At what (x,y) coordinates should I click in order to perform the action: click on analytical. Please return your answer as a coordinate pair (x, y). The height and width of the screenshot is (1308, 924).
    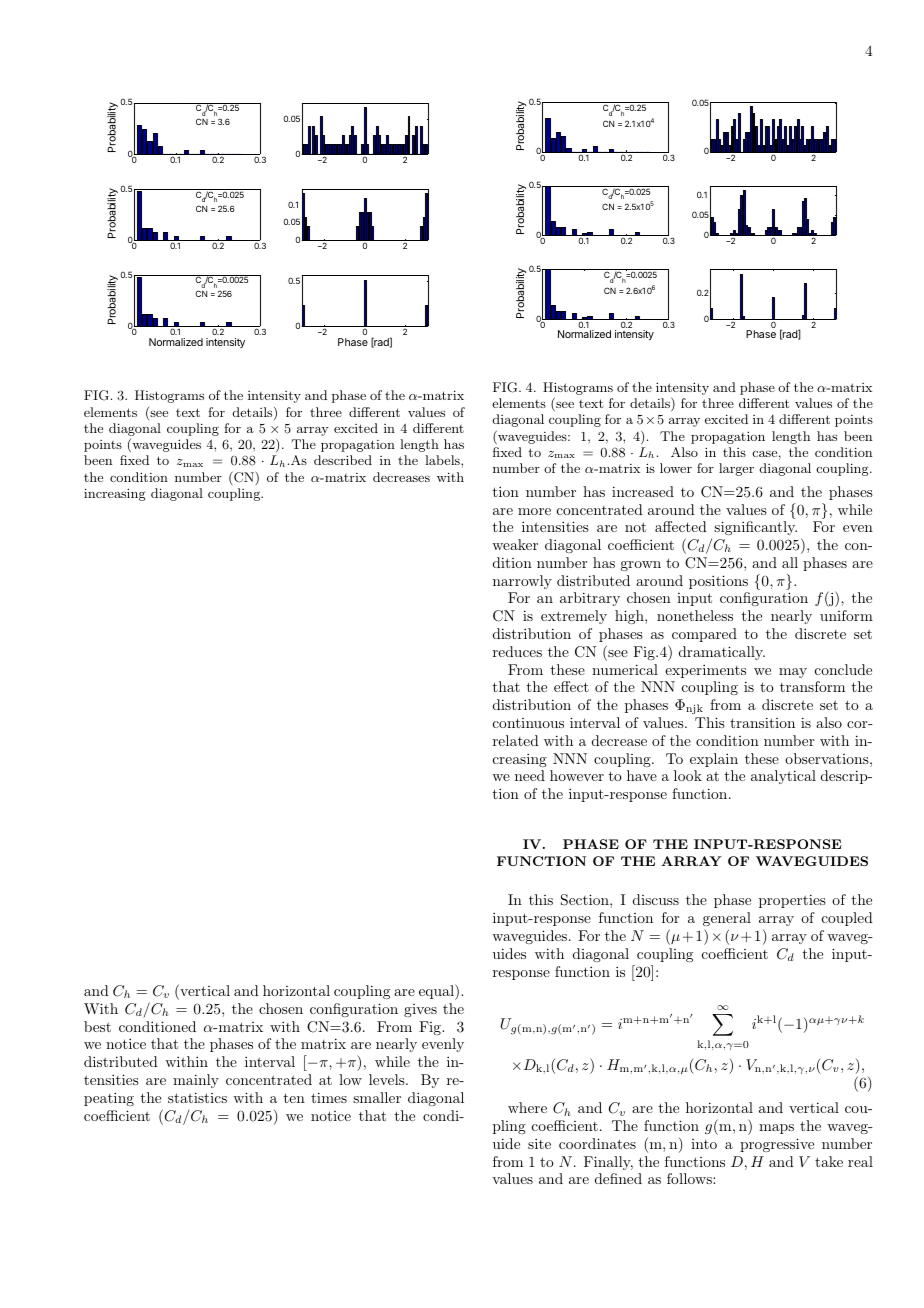
    Looking at the image, I should click on (783, 777).
